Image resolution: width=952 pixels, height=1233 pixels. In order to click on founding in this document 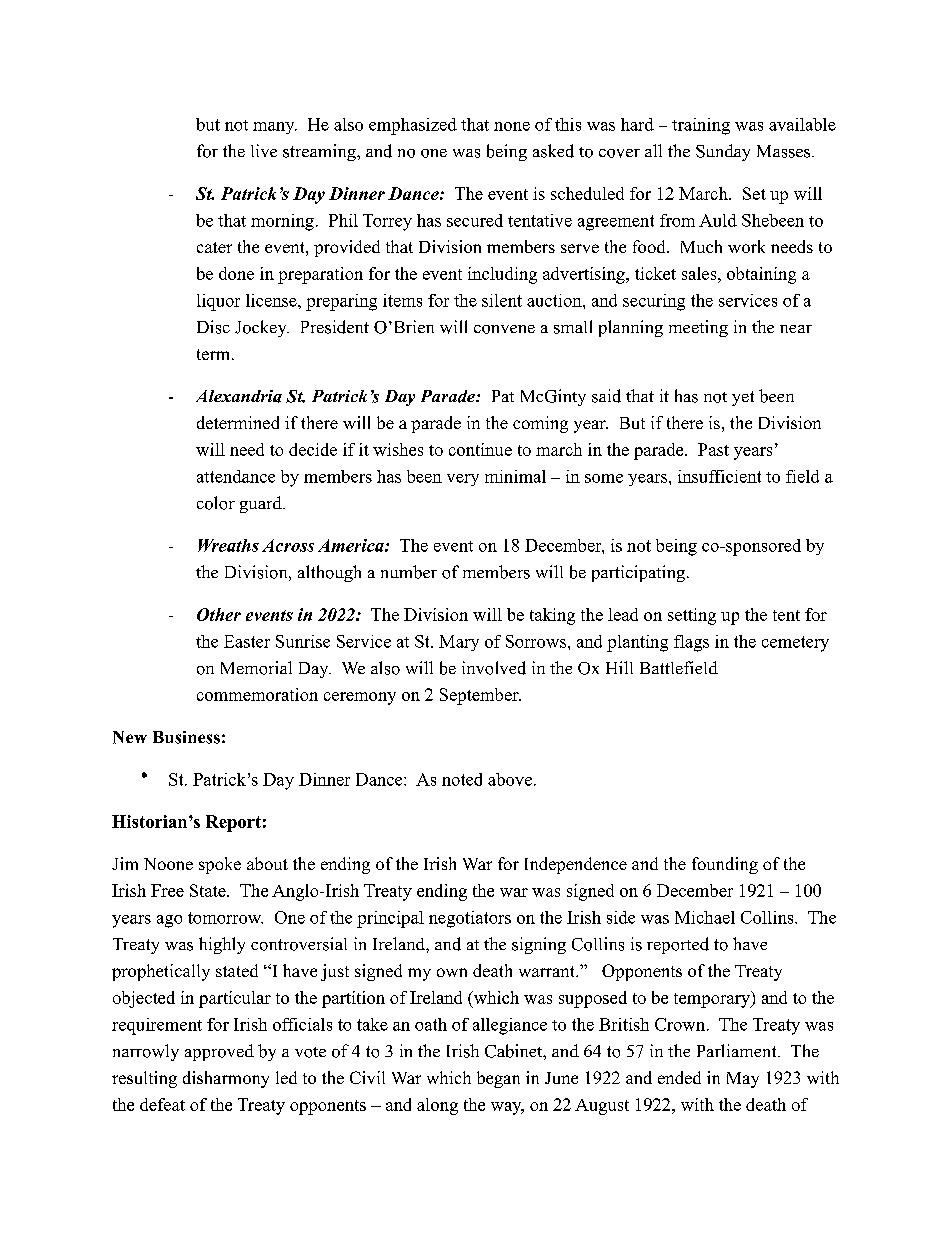, I will do `click(725, 865)`.
